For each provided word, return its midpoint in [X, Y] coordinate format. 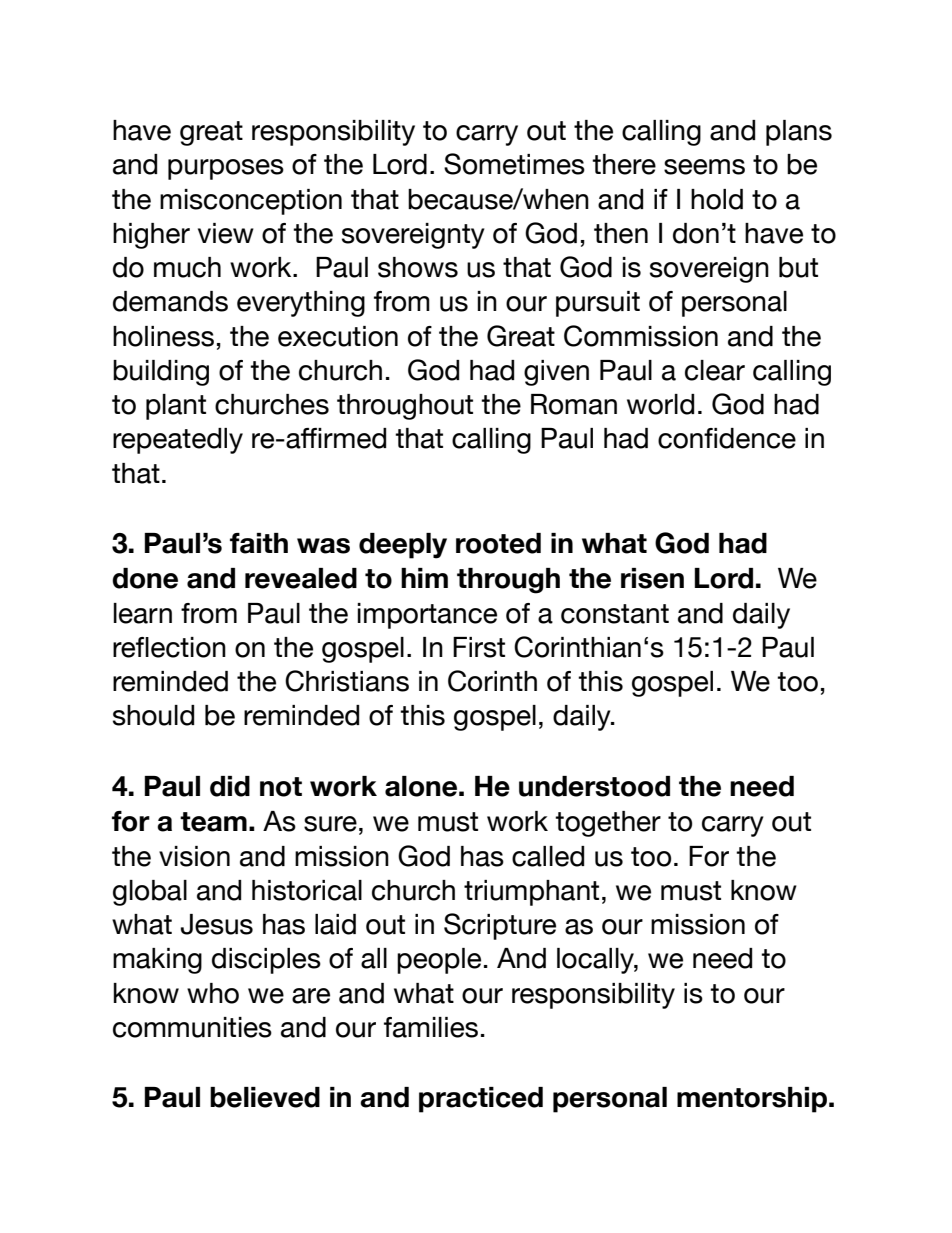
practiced [481, 1100]
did [230, 786]
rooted [498, 543]
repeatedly [178, 441]
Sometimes [514, 164]
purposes [226, 169]
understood [594, 786]
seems [704, 167]
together [608, 824]
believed [265, 1097]
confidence [727, 438]
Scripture [500, 926]
